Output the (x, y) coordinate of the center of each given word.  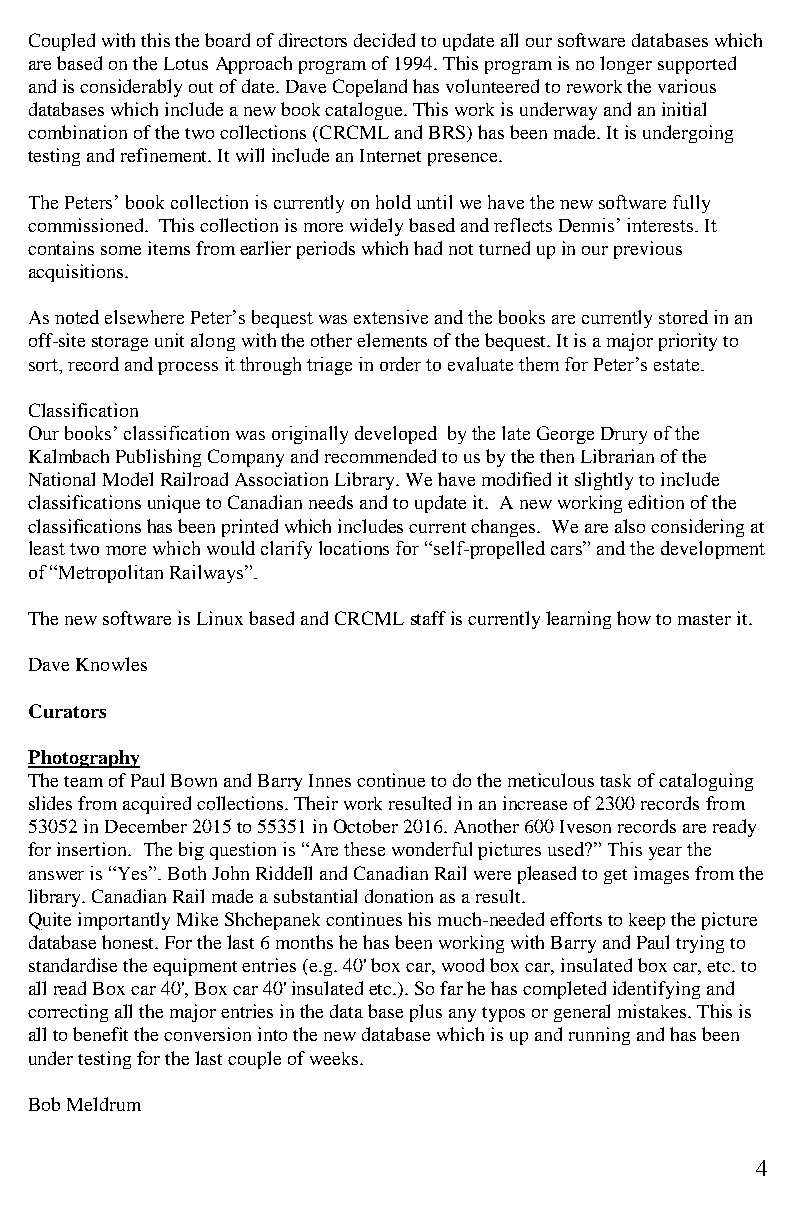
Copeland (370, 88)
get (615, 876)
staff (428, 618)
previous (648, 250)
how (634, 618)
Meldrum (104, 1104)
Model (128, 479)
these (364, 849)
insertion (93, 849)
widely (376, 227)
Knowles (111, 664)
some (121, 250)
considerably (131, 88)
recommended (380, 456)
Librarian (617, 456)
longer (626, 65)
